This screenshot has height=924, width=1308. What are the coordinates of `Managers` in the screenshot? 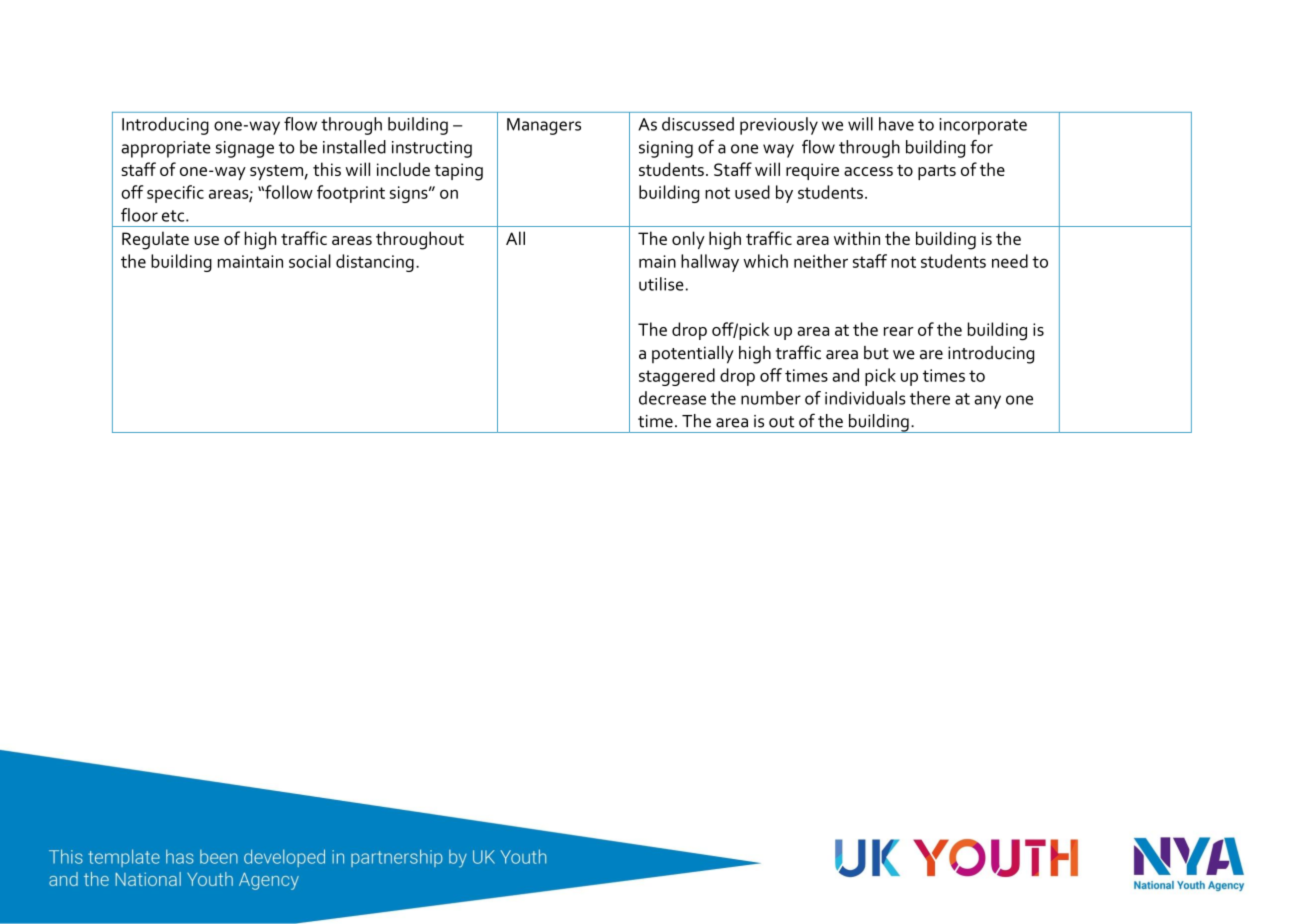 It's located at (544, 126).
